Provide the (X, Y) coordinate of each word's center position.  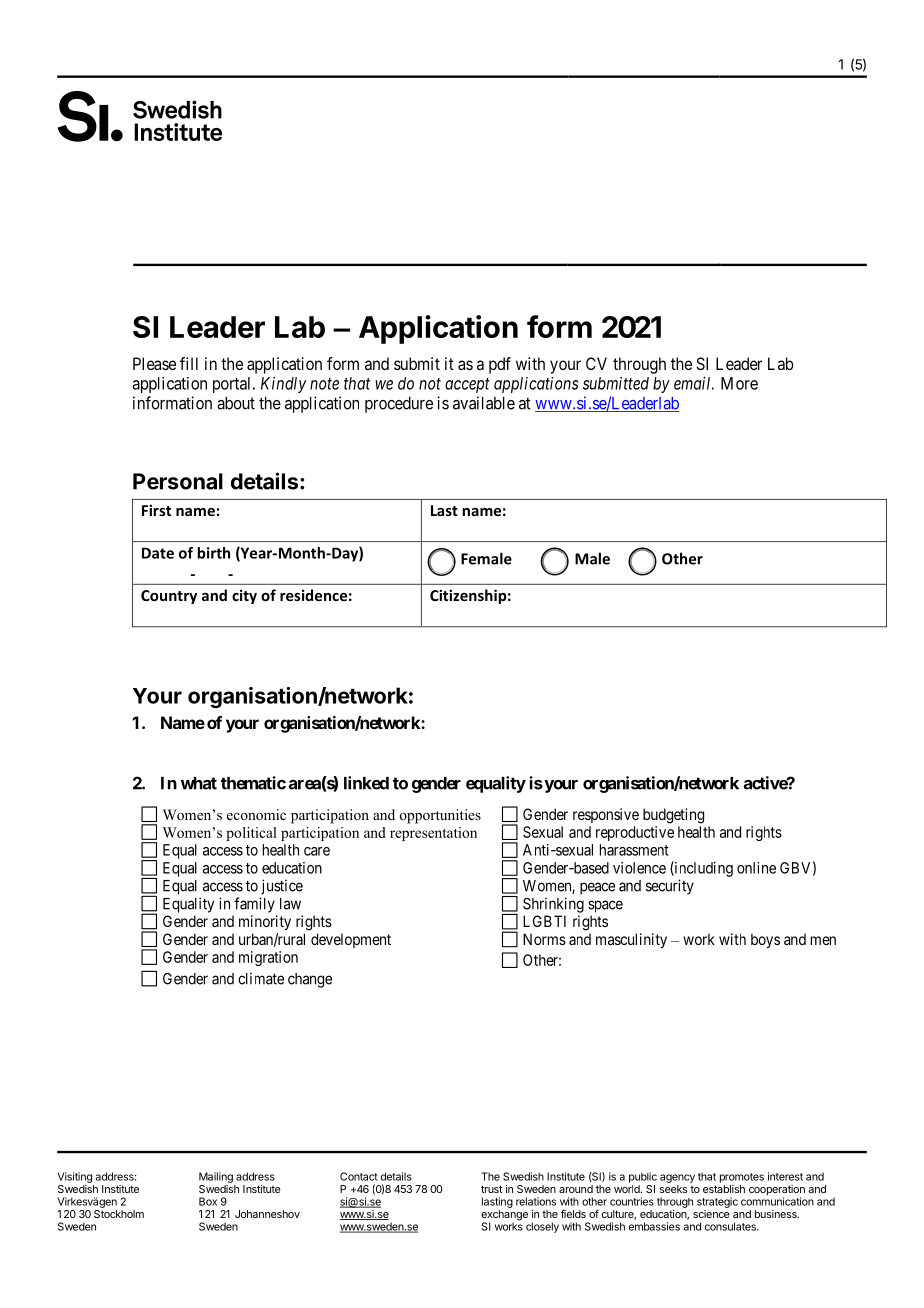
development (351, 940)
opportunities (440, 816)
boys (765, 940)
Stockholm (119, 1214)
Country (169, 597)
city (244, 596)
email (694, 383)
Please (154, 363)
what (199, 783)
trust (492, 1189)
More (739, 383)
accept (467, 385)
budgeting (673, 816)
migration (268, 958)
